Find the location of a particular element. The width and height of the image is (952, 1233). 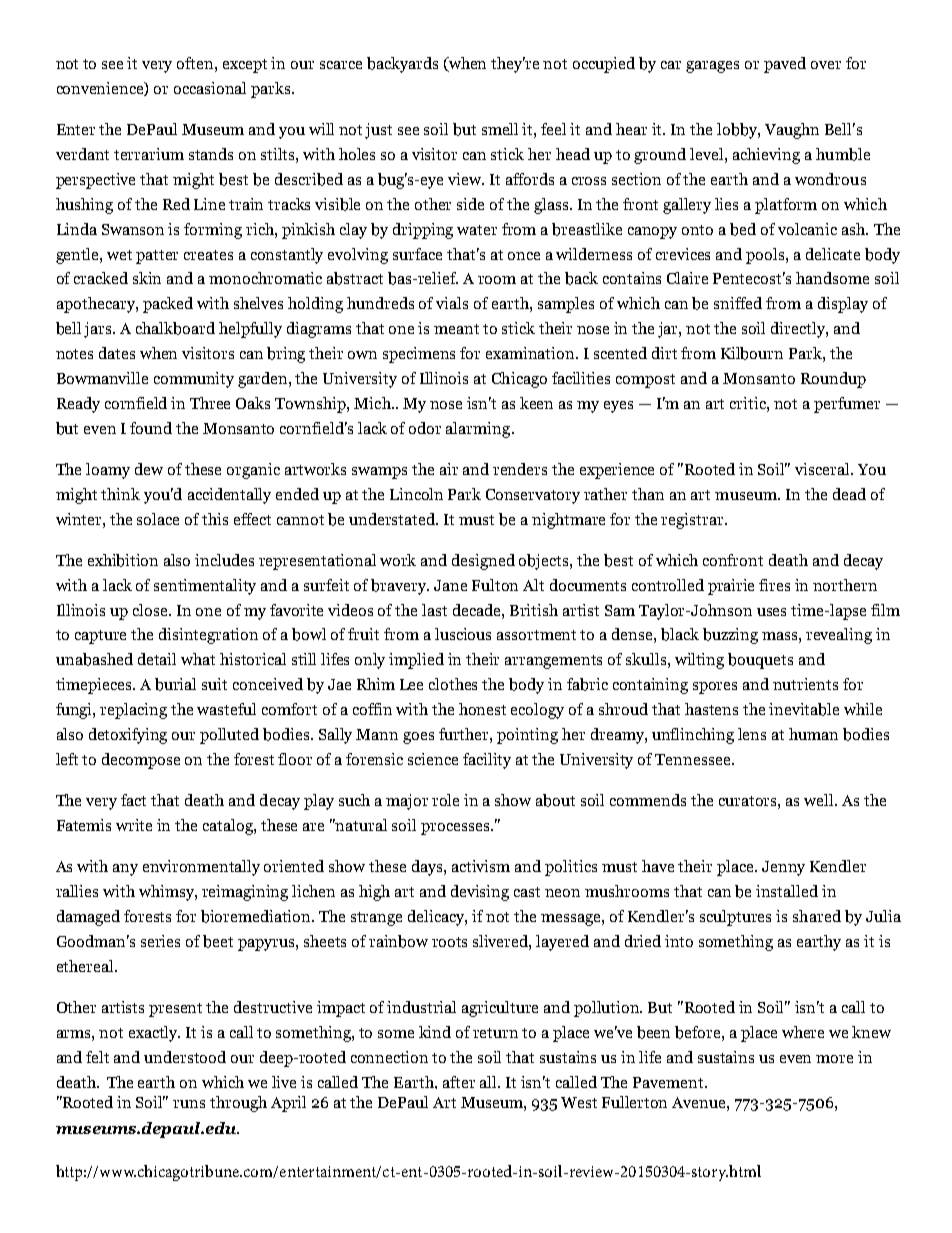

paved is located at coordinates (785, 65).
